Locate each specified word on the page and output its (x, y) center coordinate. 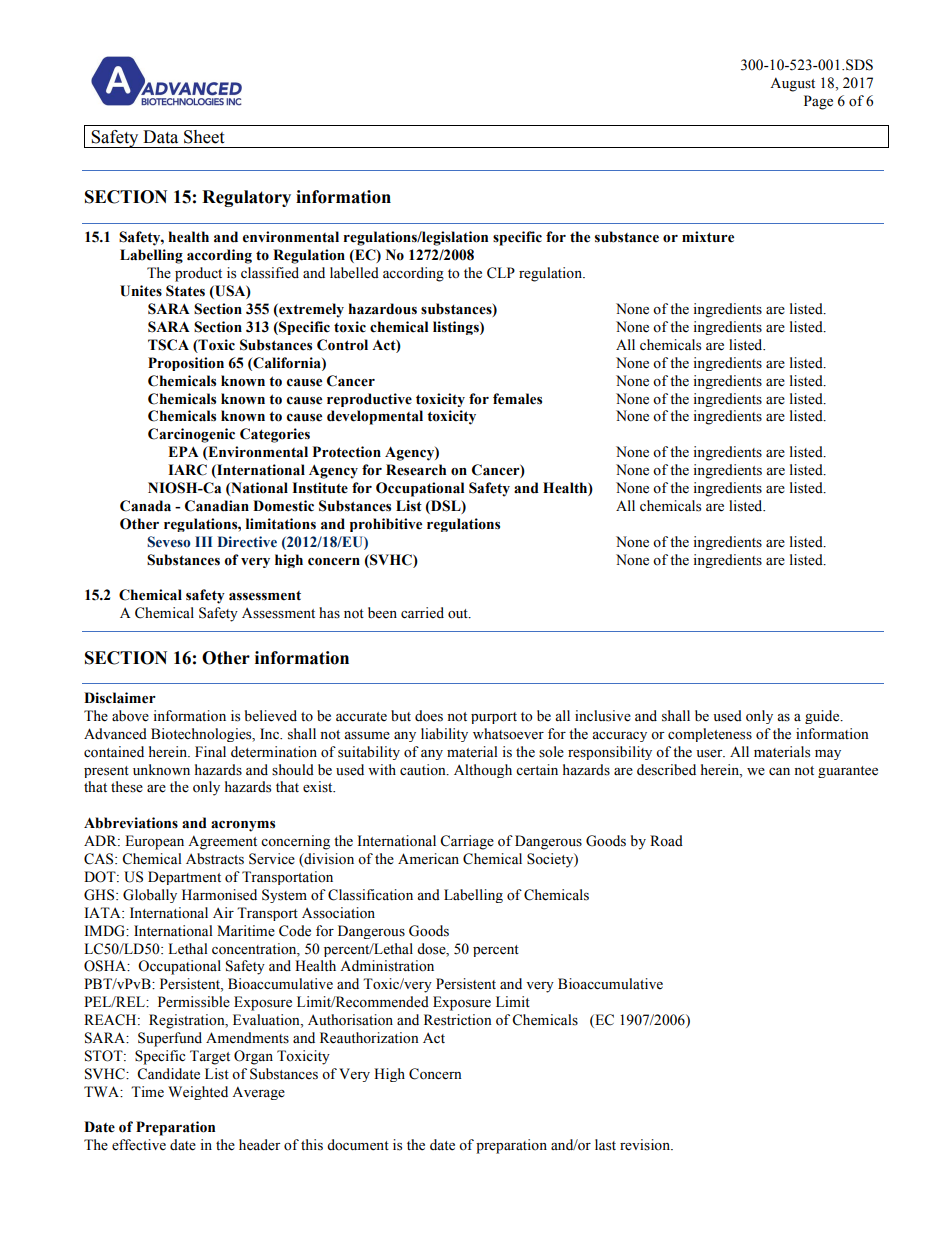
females (517, 399)
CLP (501, 273)
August (792, 84)
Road (666, 841)
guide (823, 717)
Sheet (204, 137)
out (459, 614)
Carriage (467, 842)
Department (184, 878)
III (203, 541)
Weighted (198, 1093)
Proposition (186, 364)
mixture (708, 237)
